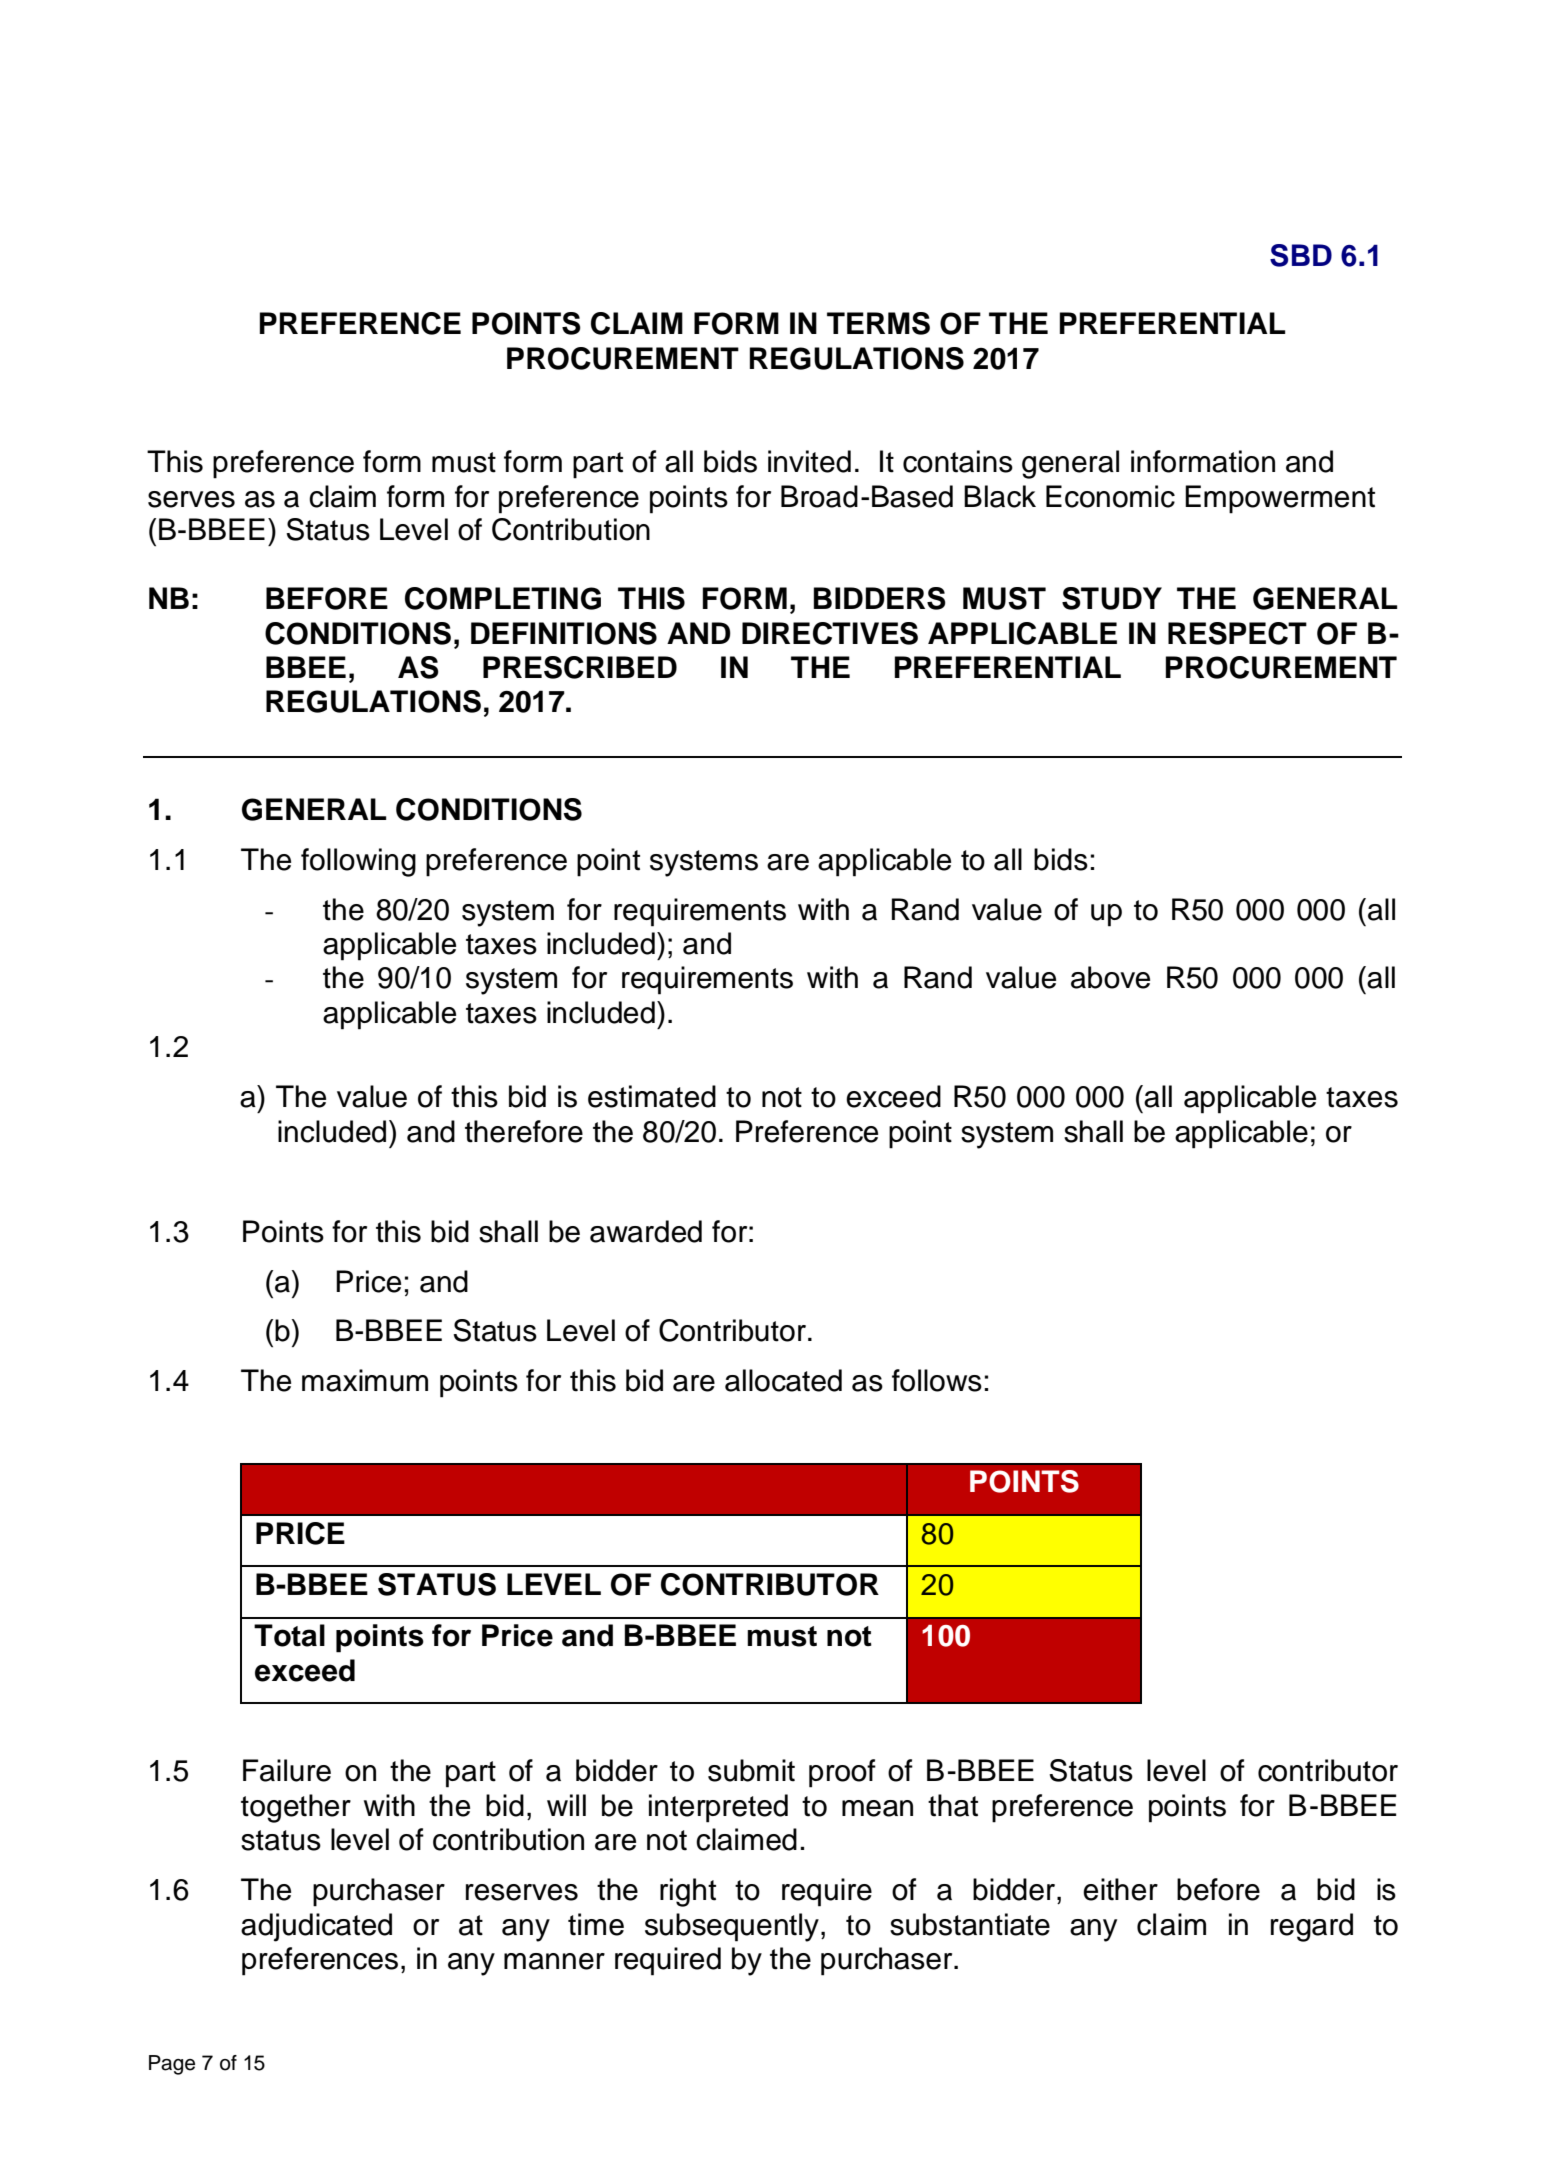 This screenshot has width=1545, height=2184. I want to click on estimated, so click(652, 1096).
